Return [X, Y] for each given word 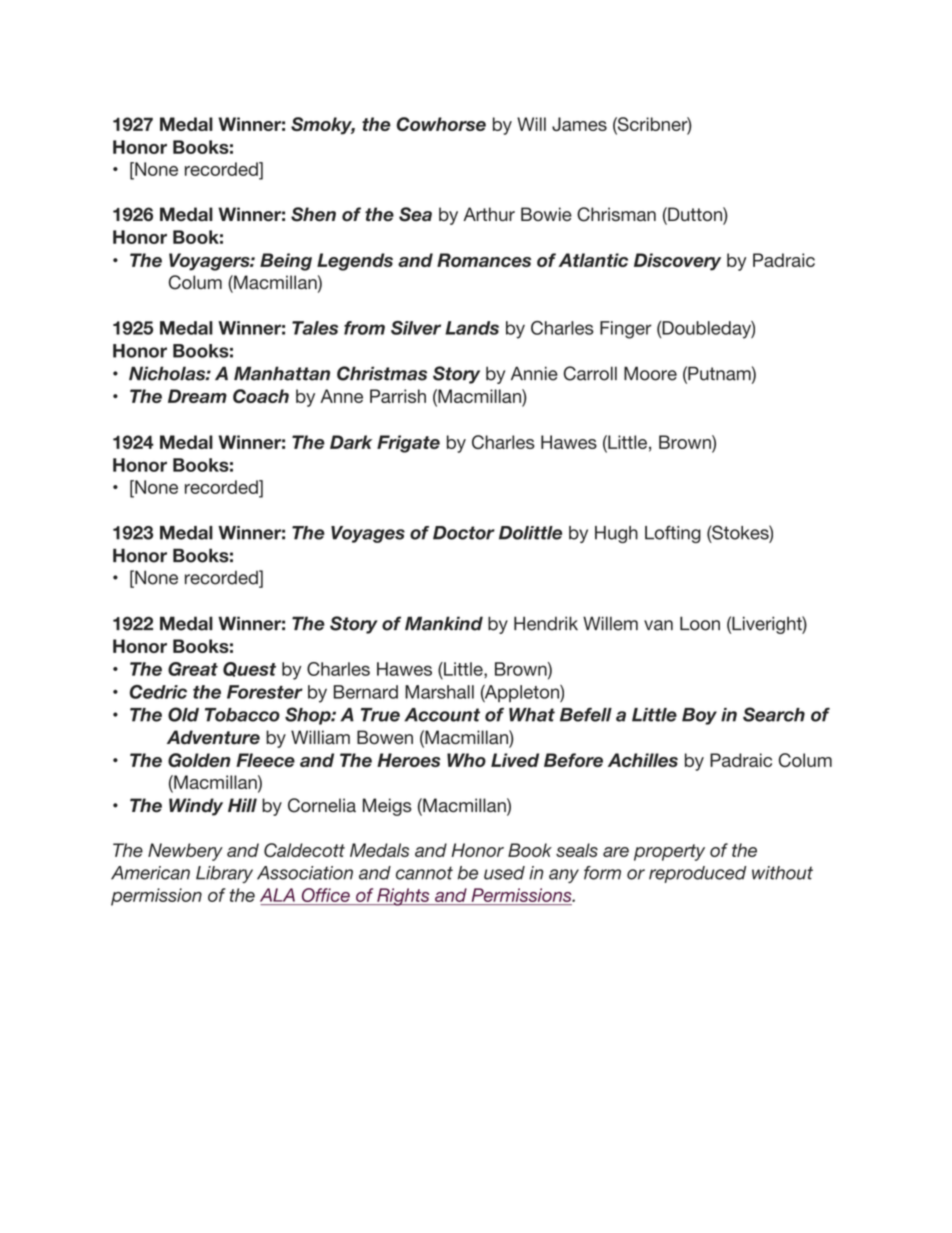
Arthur [489, 214]
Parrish [398, 396]
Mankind [444, 623]
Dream [197, 396]
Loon [700, 623]
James [579, 124]
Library [224, 874]
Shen [313, 214]
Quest [249, 669]
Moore [650, 373]
